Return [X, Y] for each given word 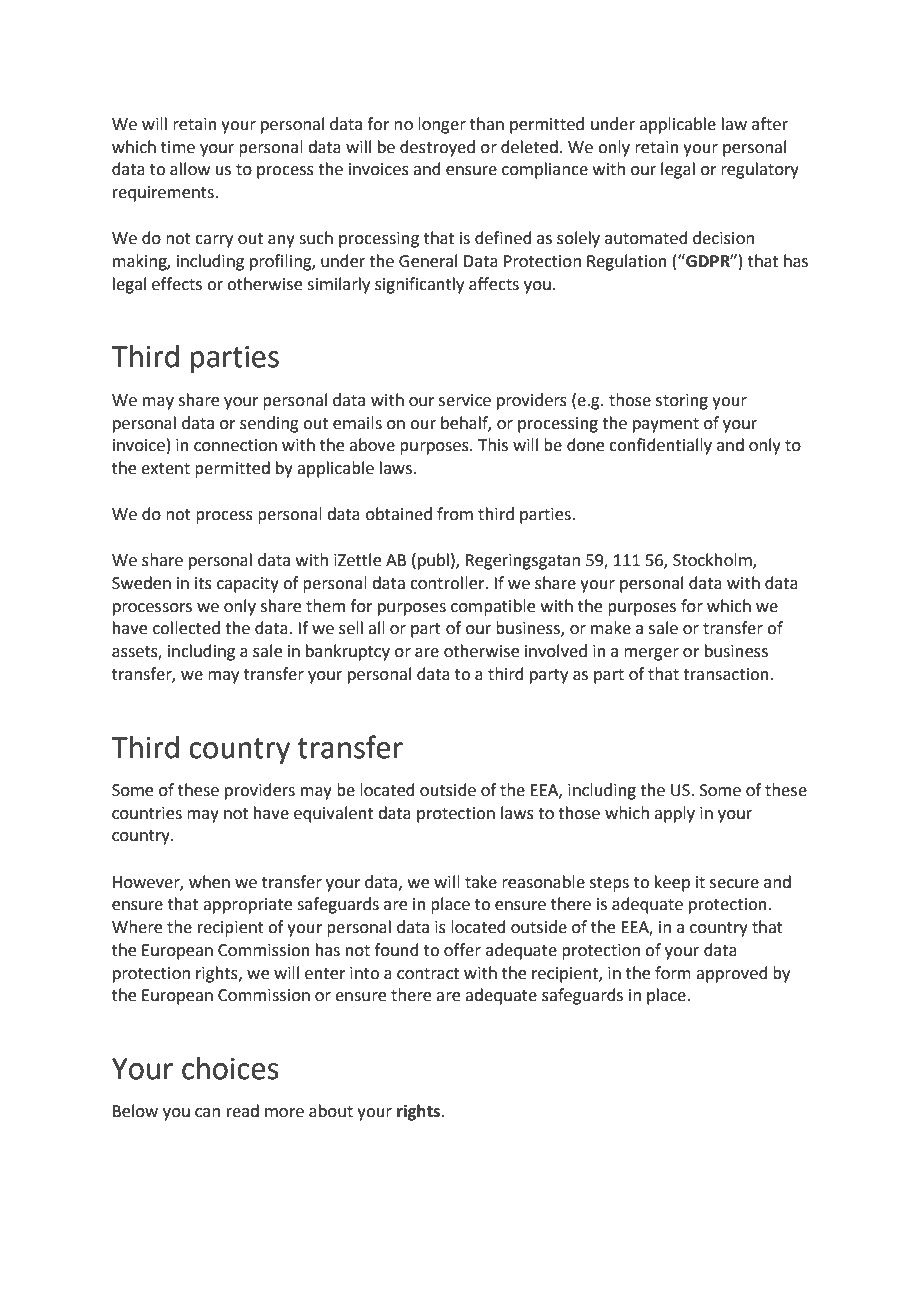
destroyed [437, 148]
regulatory [760, 170]
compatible [493, 607]
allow [190, 169]
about [331, 1111]
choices [230, 1068]
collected [186, 628]
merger [651, 654]
